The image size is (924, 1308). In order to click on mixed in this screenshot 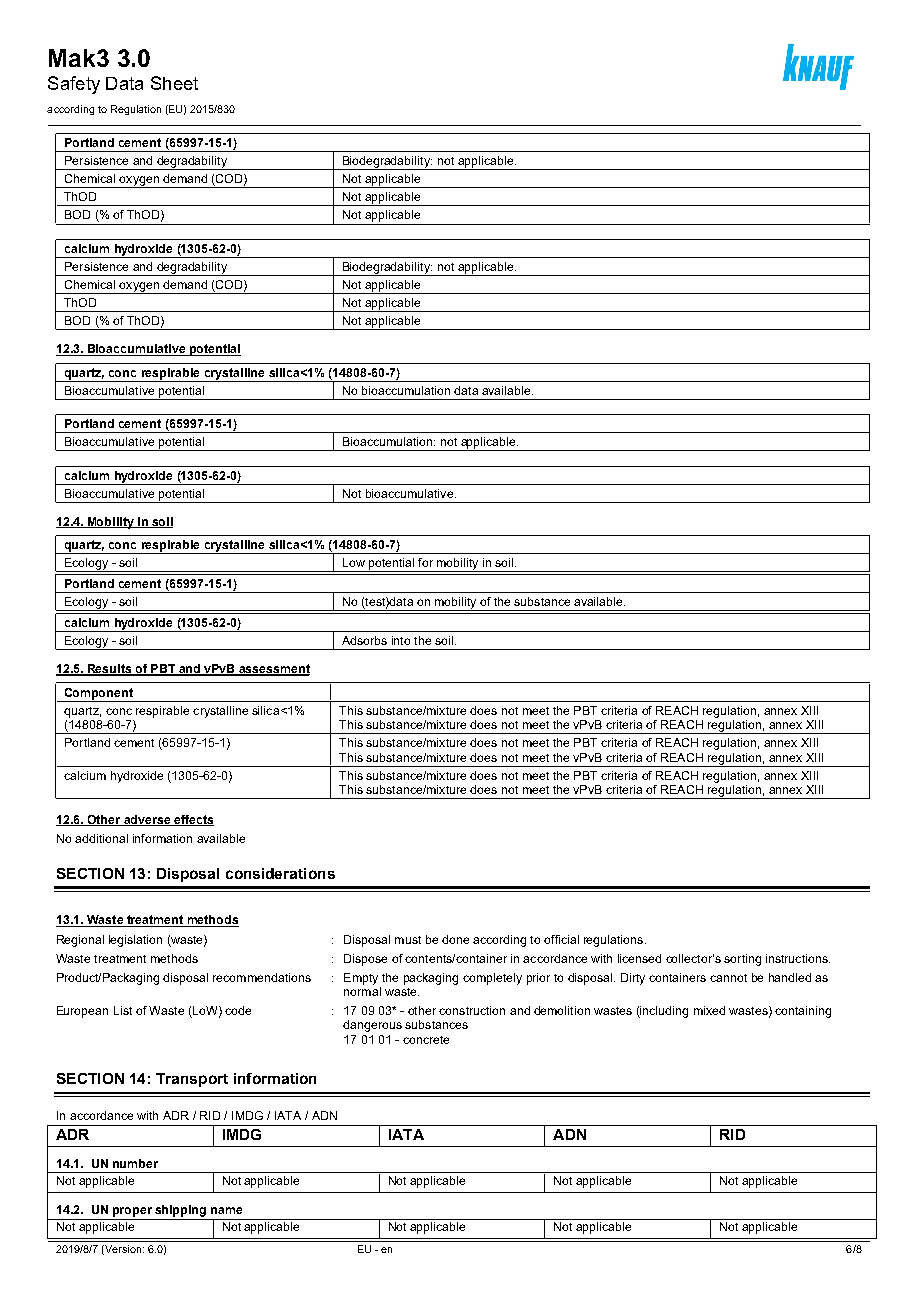, I will do `click(709, 1010)`.
